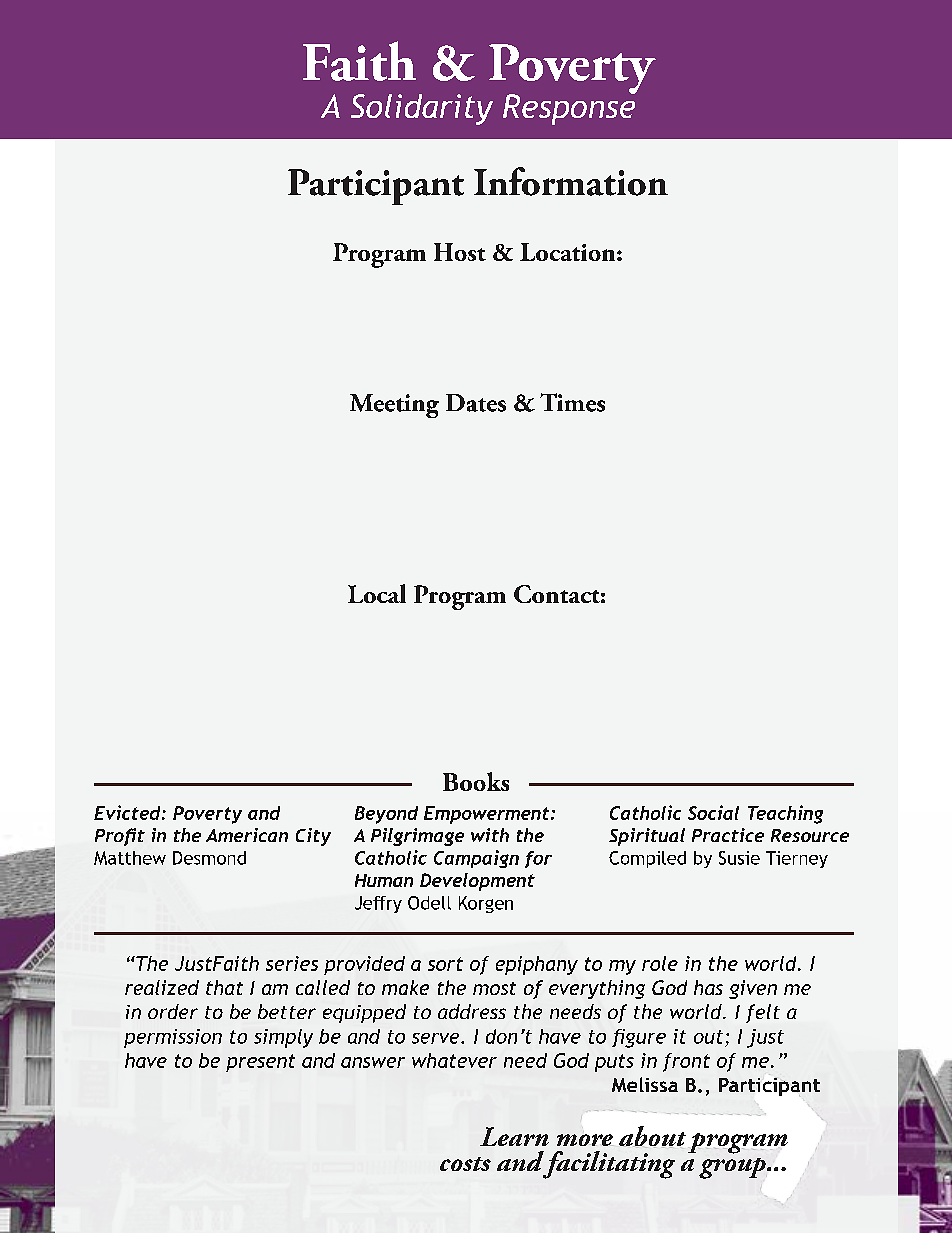 This screenshot has width=952, height=1233. Describe the element at coordinates (422, 109) in the screenshot. I see `Solidarity` at that location.
